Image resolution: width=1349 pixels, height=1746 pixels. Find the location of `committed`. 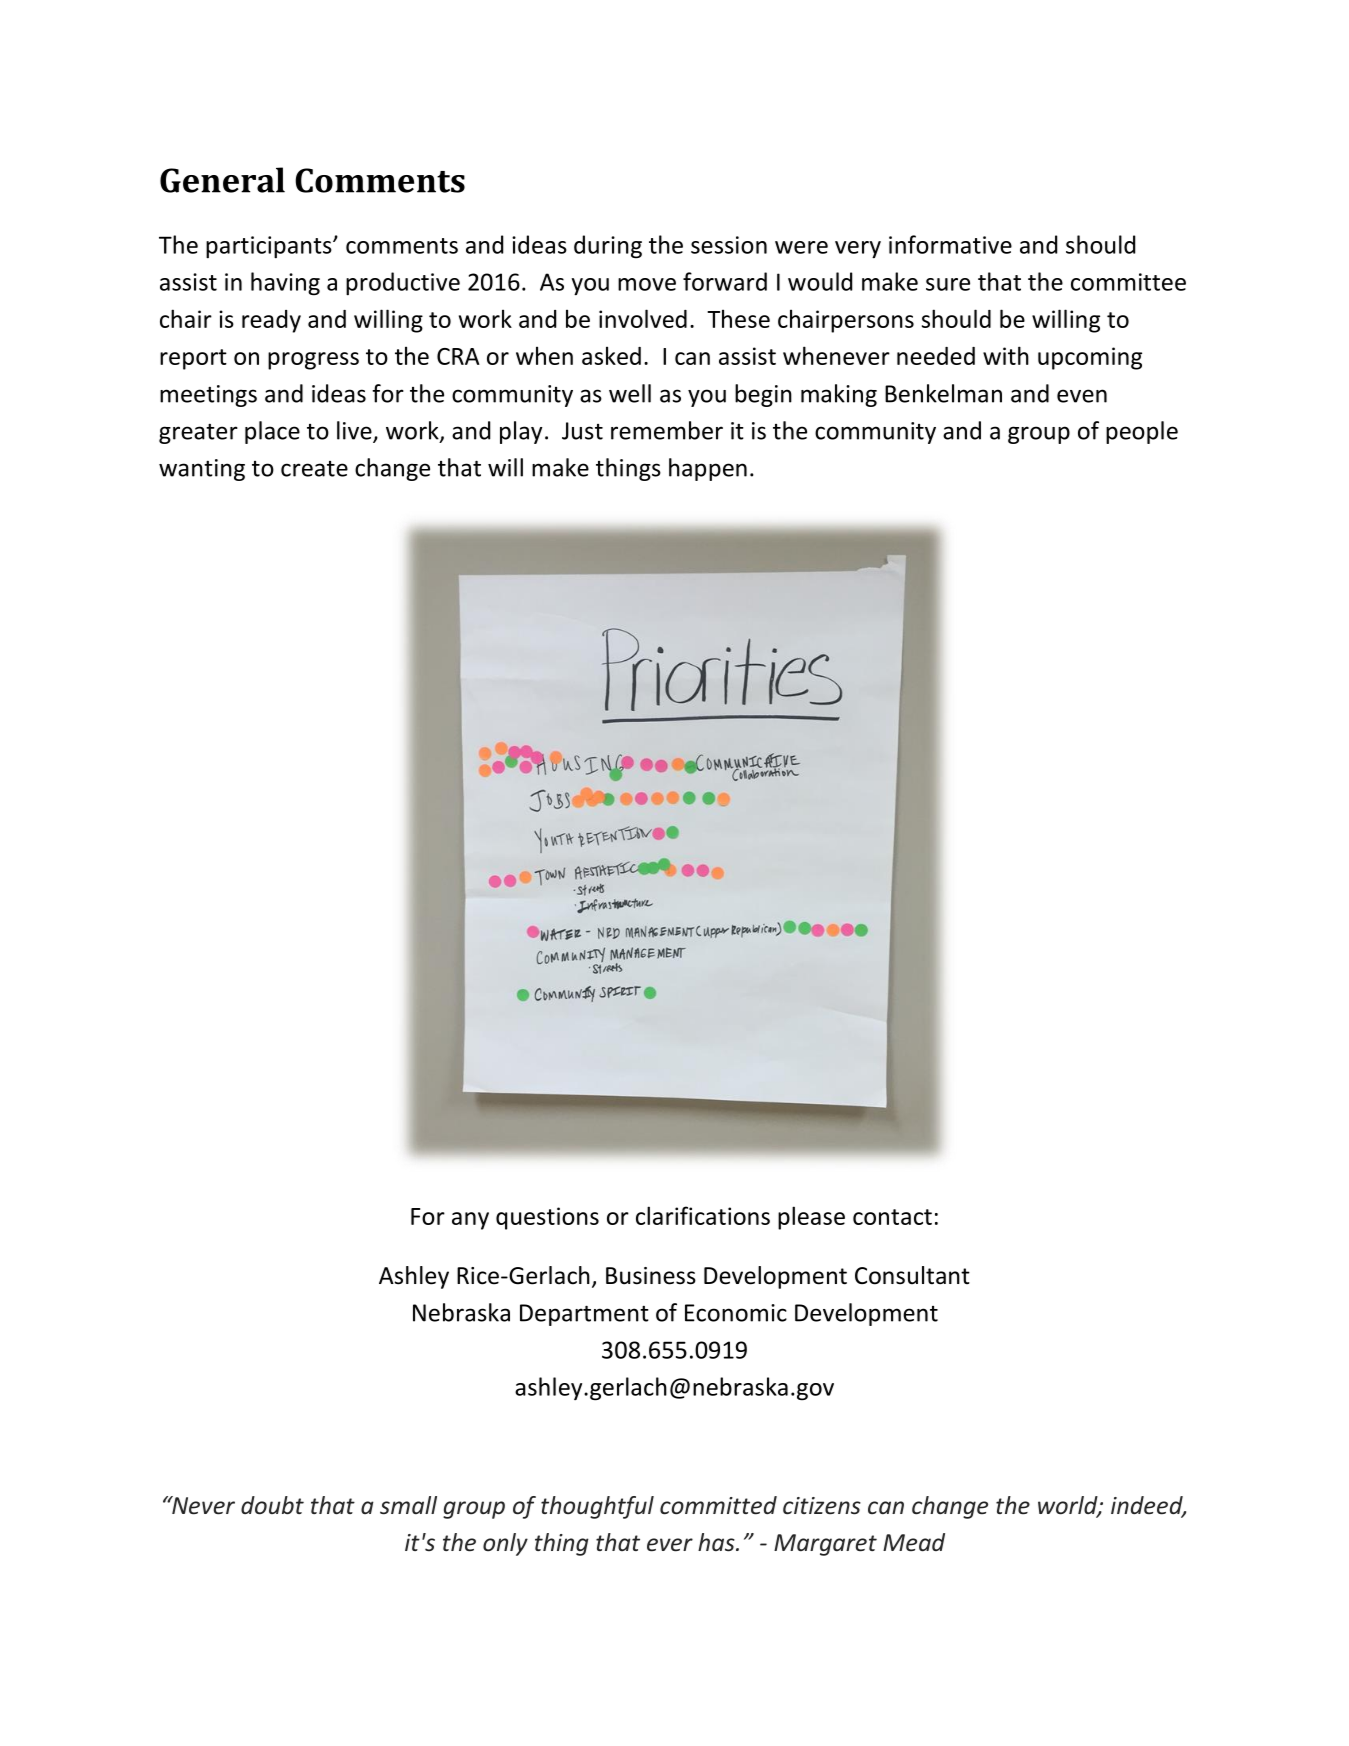

committed is located at coordinates (718, 1505).
